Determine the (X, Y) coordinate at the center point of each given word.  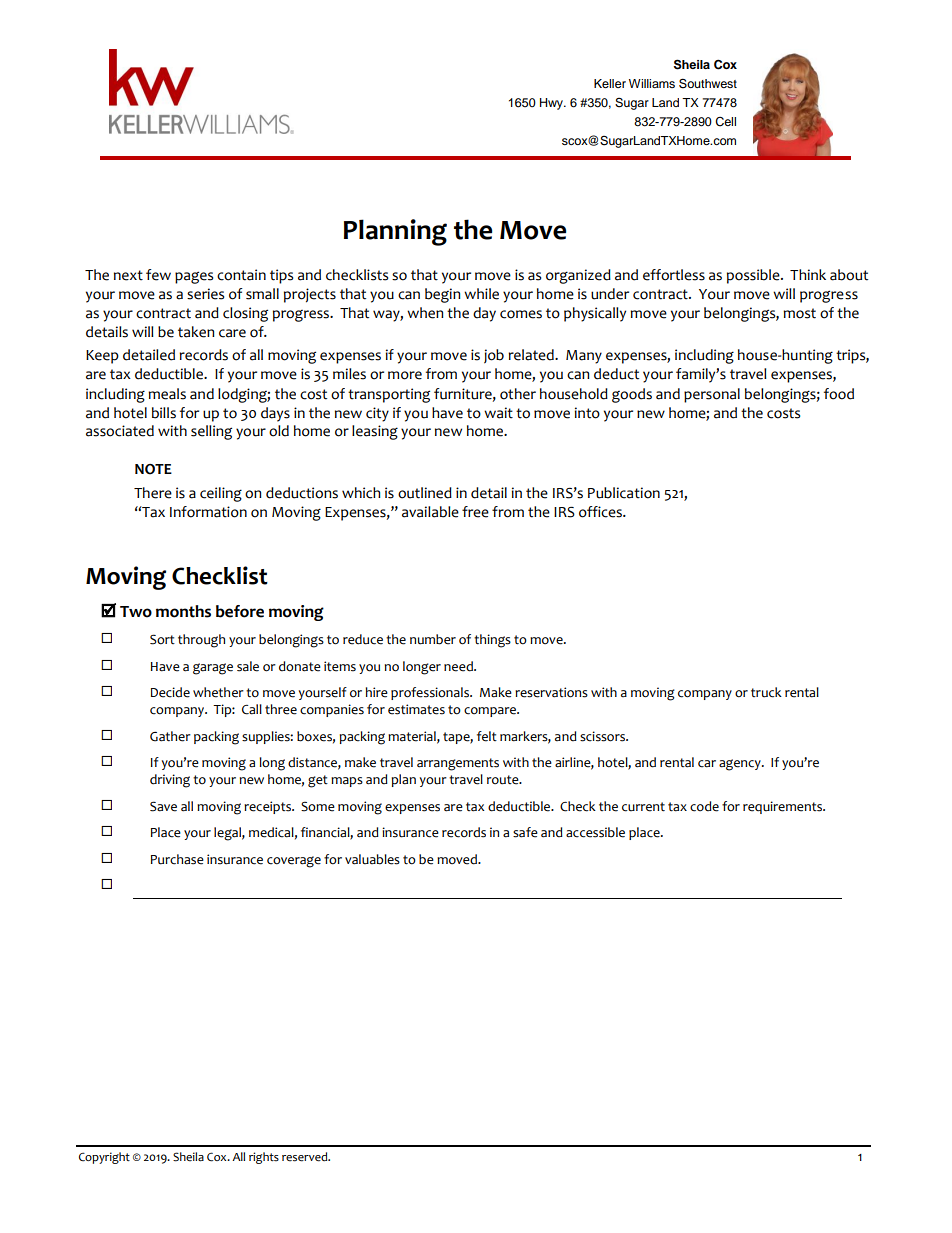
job (494, 356)
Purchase (177, 859)
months (183, 611)
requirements (783, 807)
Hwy (552, 104)
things (492, 641)
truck (766, 692)
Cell (725, 122)
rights (264, 1158)
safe (525, 832)
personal (712, 395)
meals (167, 394)
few (158, 275)
